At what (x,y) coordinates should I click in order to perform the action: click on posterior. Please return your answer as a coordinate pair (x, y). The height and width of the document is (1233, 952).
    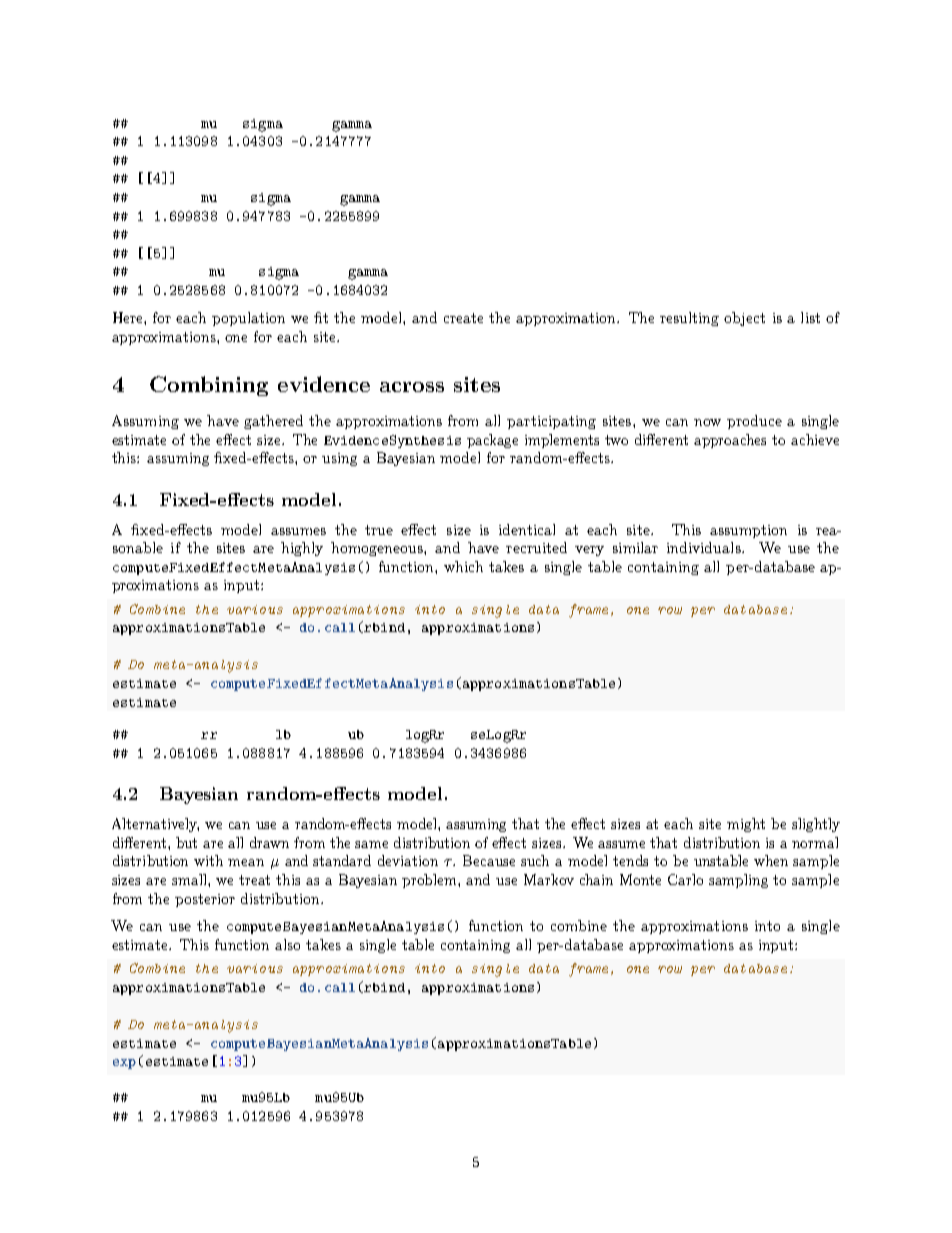
    Looking at the image, I should click on (205, 900).
